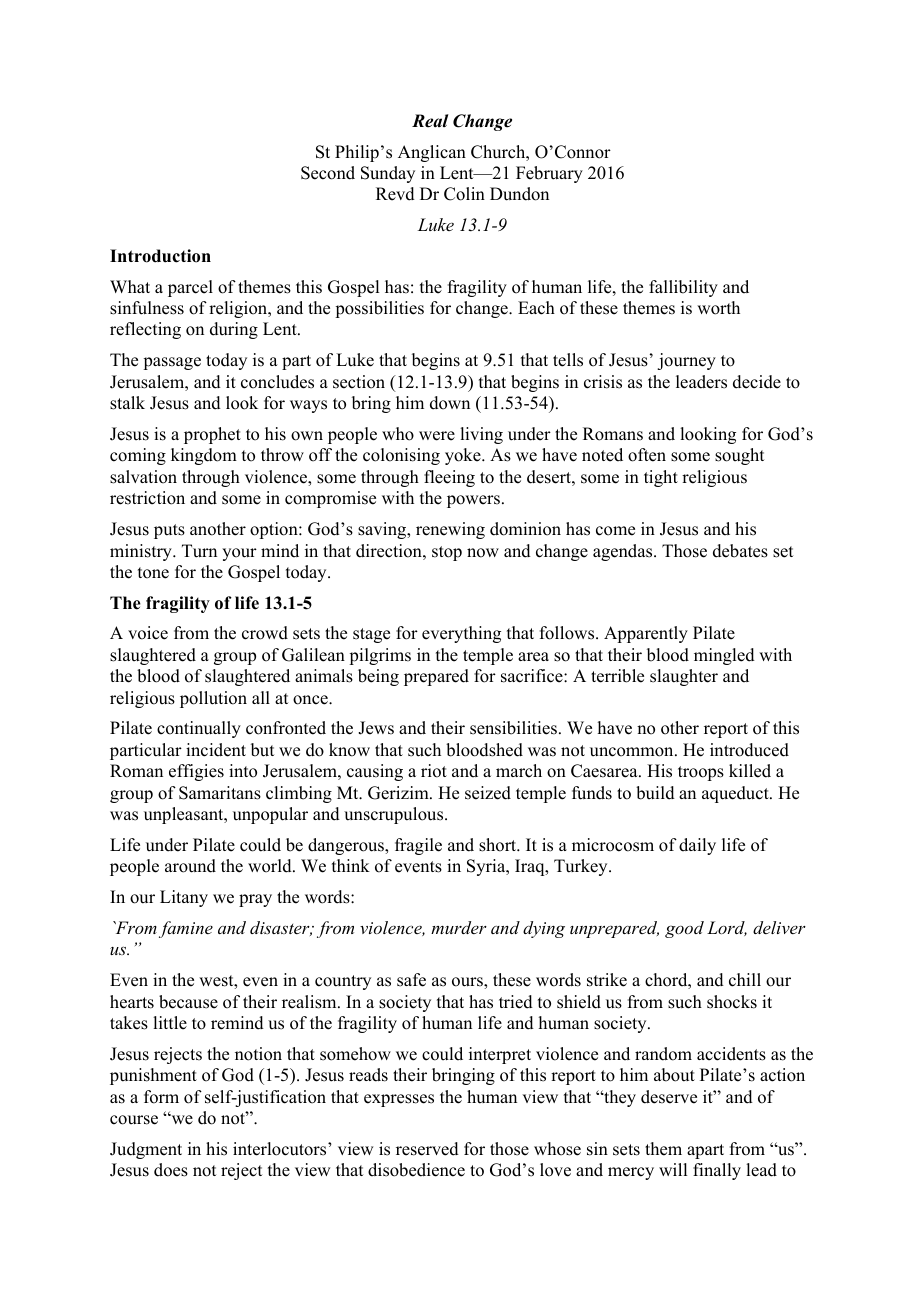  I want to click on fragile, so click(418, 846).
